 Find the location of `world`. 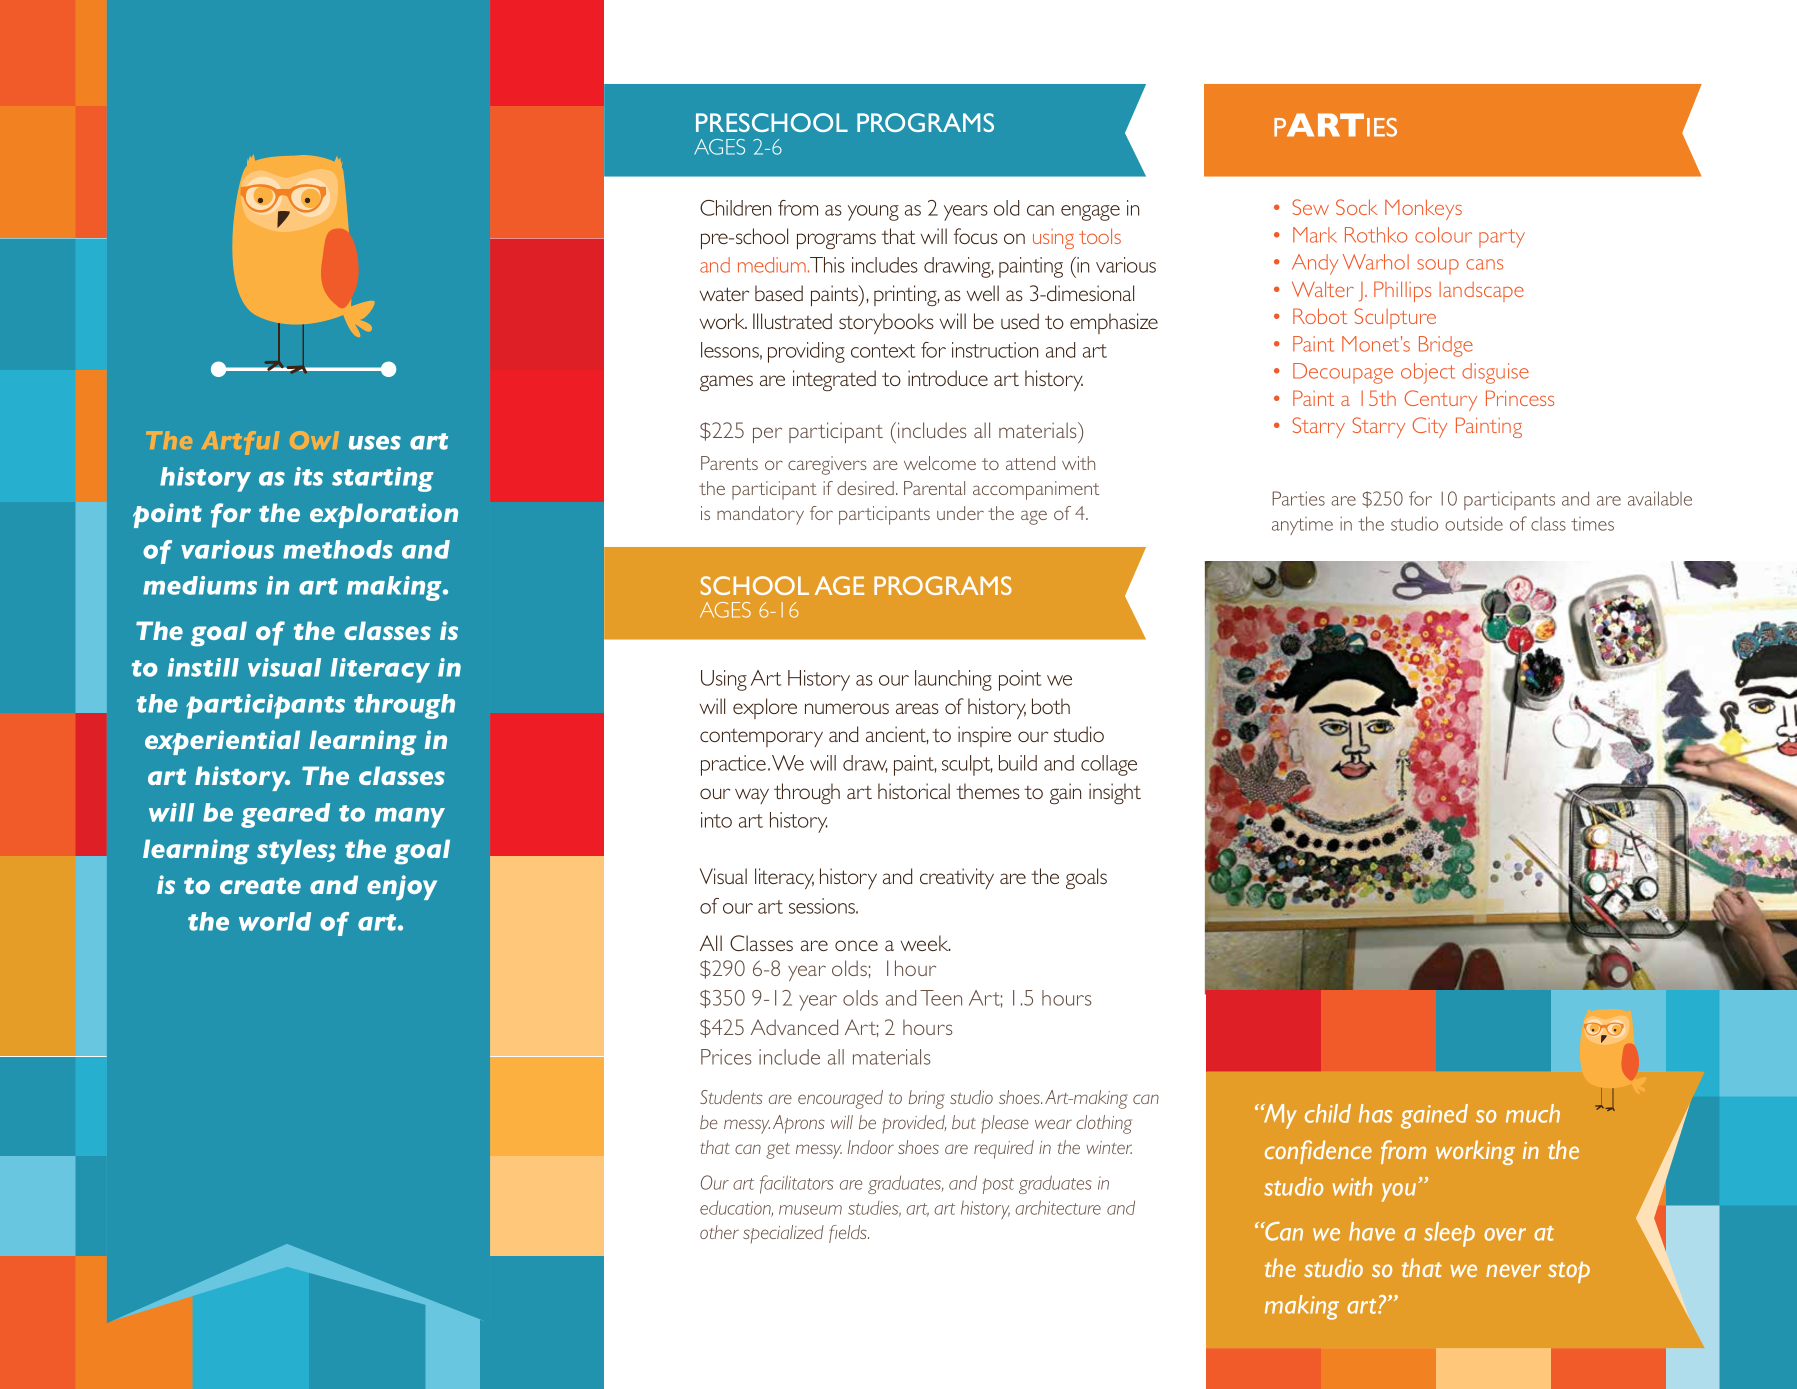

world is located at coordinates (275, 921).
